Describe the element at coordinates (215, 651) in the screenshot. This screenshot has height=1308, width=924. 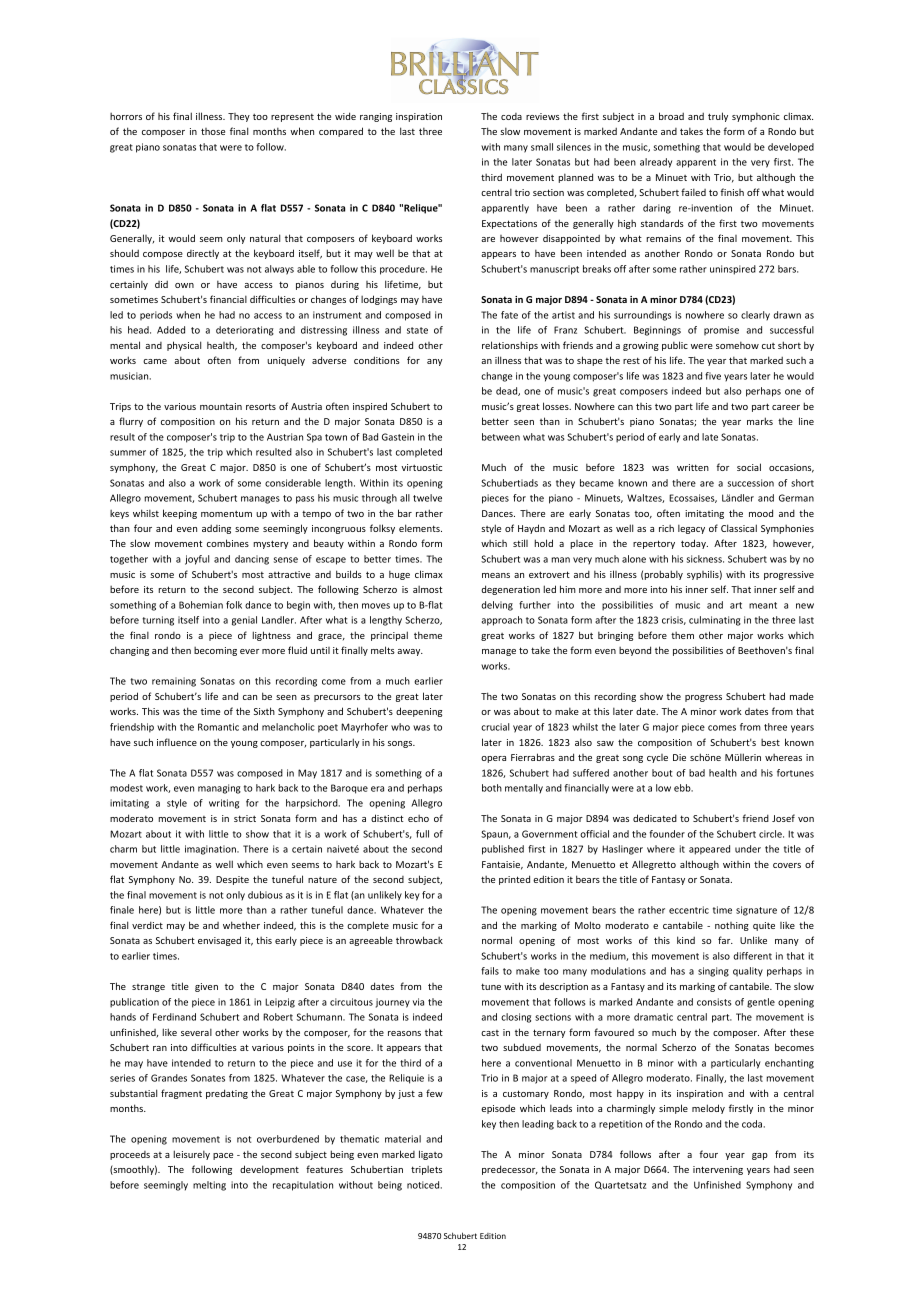
I see `becoming` at that location.
